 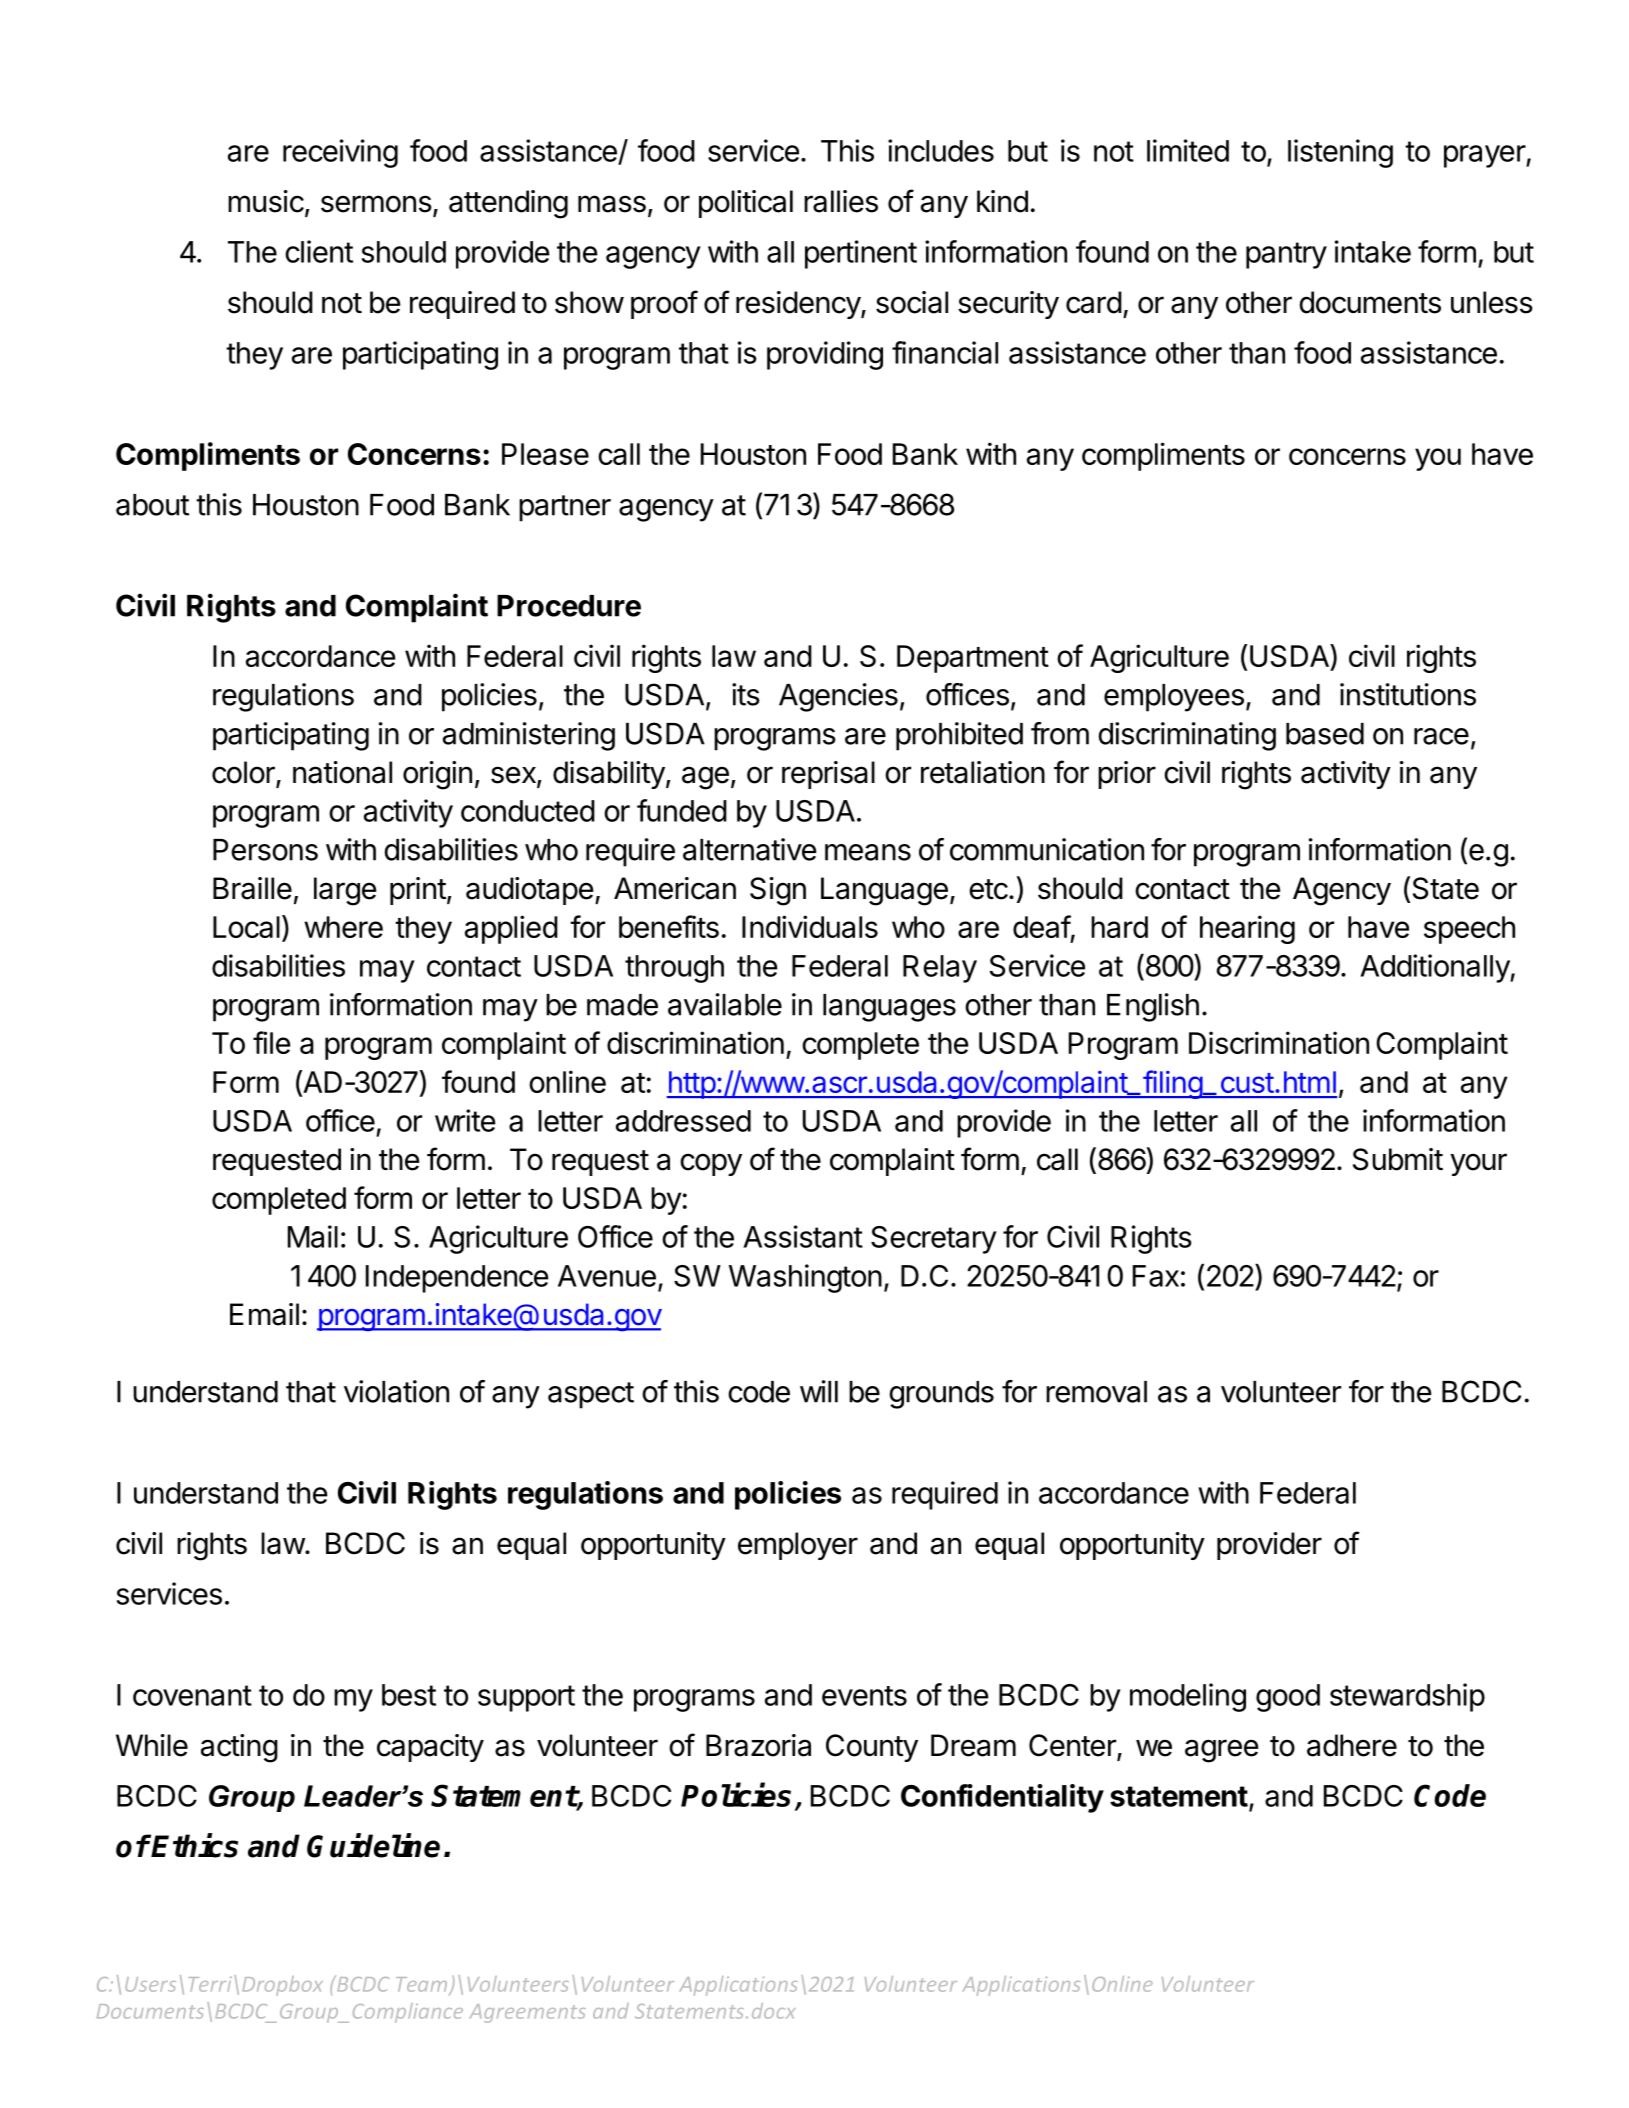 What do you see at coordinates (266, 201) in the screenshot?
I see `music` at bounding box center [266, 201].
